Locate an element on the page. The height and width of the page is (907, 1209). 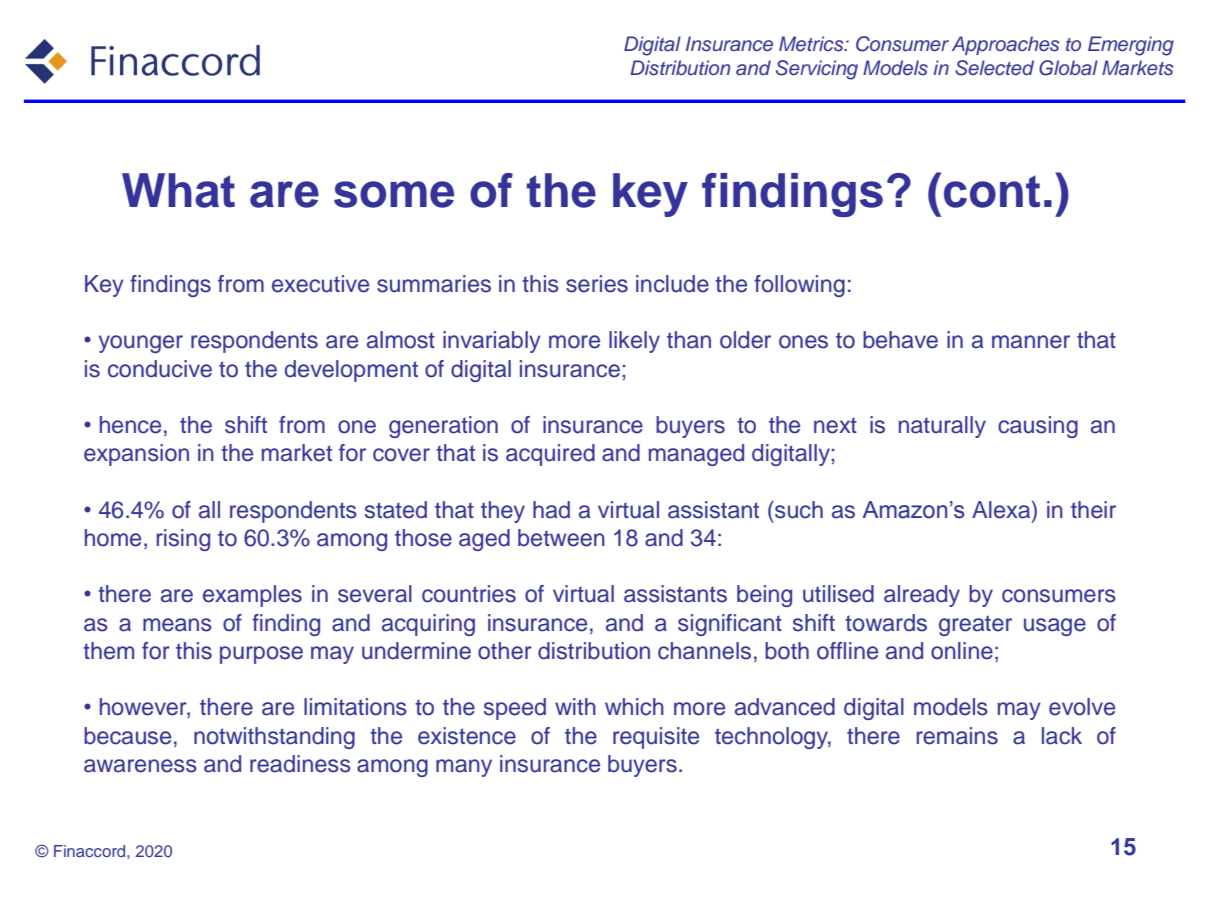
executive is located at coordinates (320, 284).
